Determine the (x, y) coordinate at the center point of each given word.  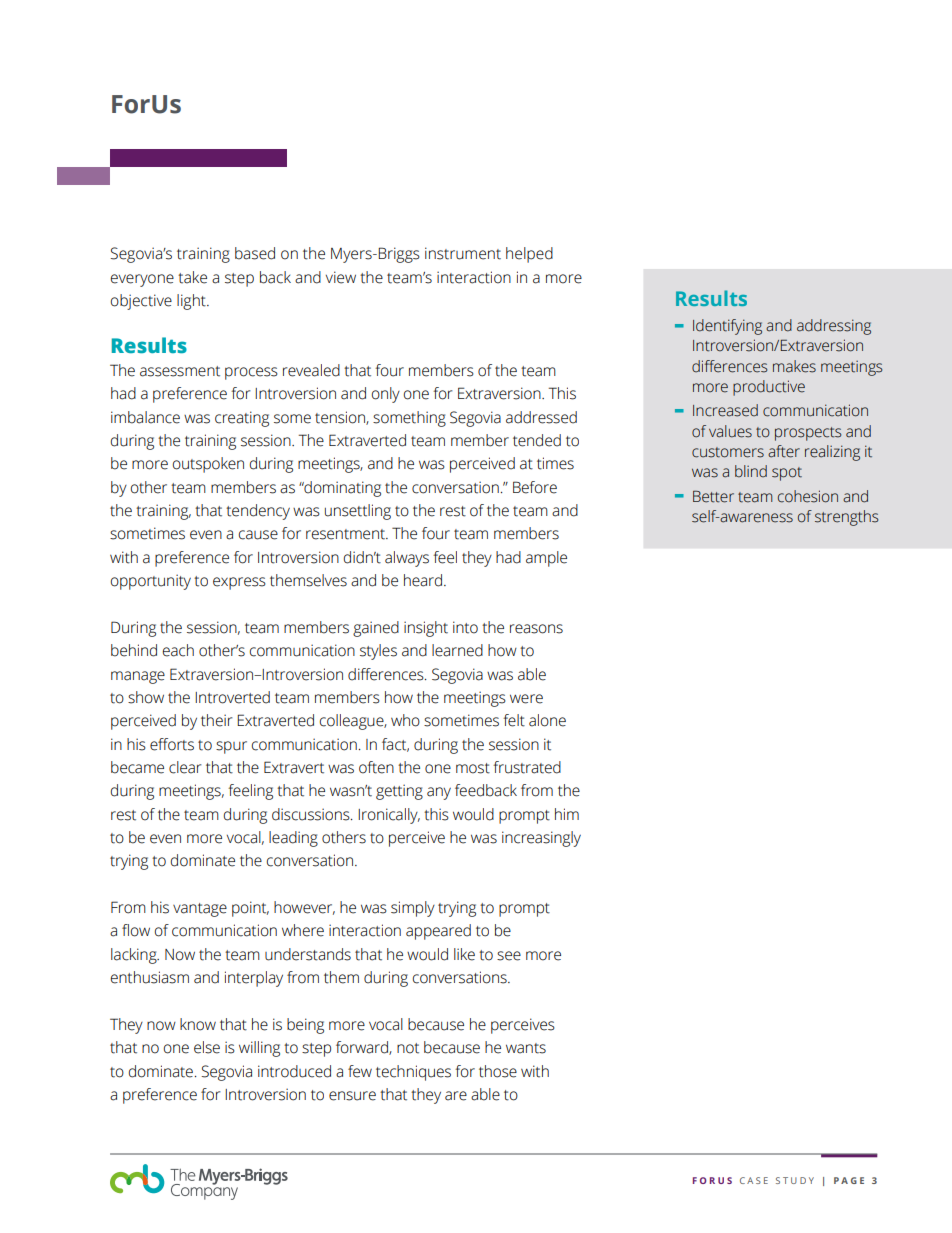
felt (514, 720)
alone (547, 720)
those (498, 1071)
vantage (200, 910)
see (509, 956)
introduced (294, 1071)
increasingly (541, 839)
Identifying (727, 327)
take (192, 277)
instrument (463, 253)
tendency (258, 512)
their (217, 720)
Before (535, 487)
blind (751, 471)
